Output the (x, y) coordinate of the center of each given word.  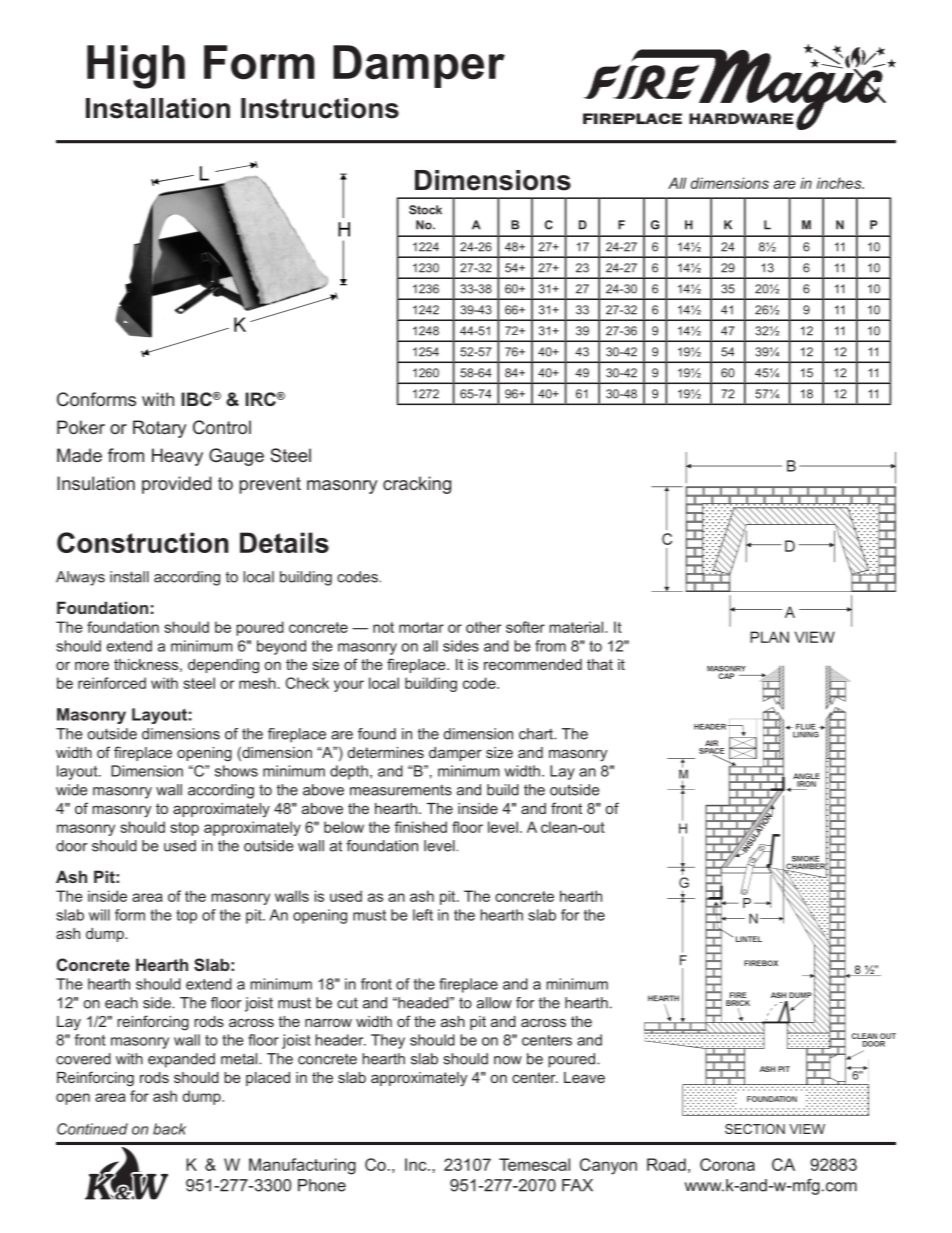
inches (840, 183)
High (136, 67)
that (600, 664)
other (483, 627)
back (169, 1129)
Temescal (534, 1164)
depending (223, 666)
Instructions (320, 108)
